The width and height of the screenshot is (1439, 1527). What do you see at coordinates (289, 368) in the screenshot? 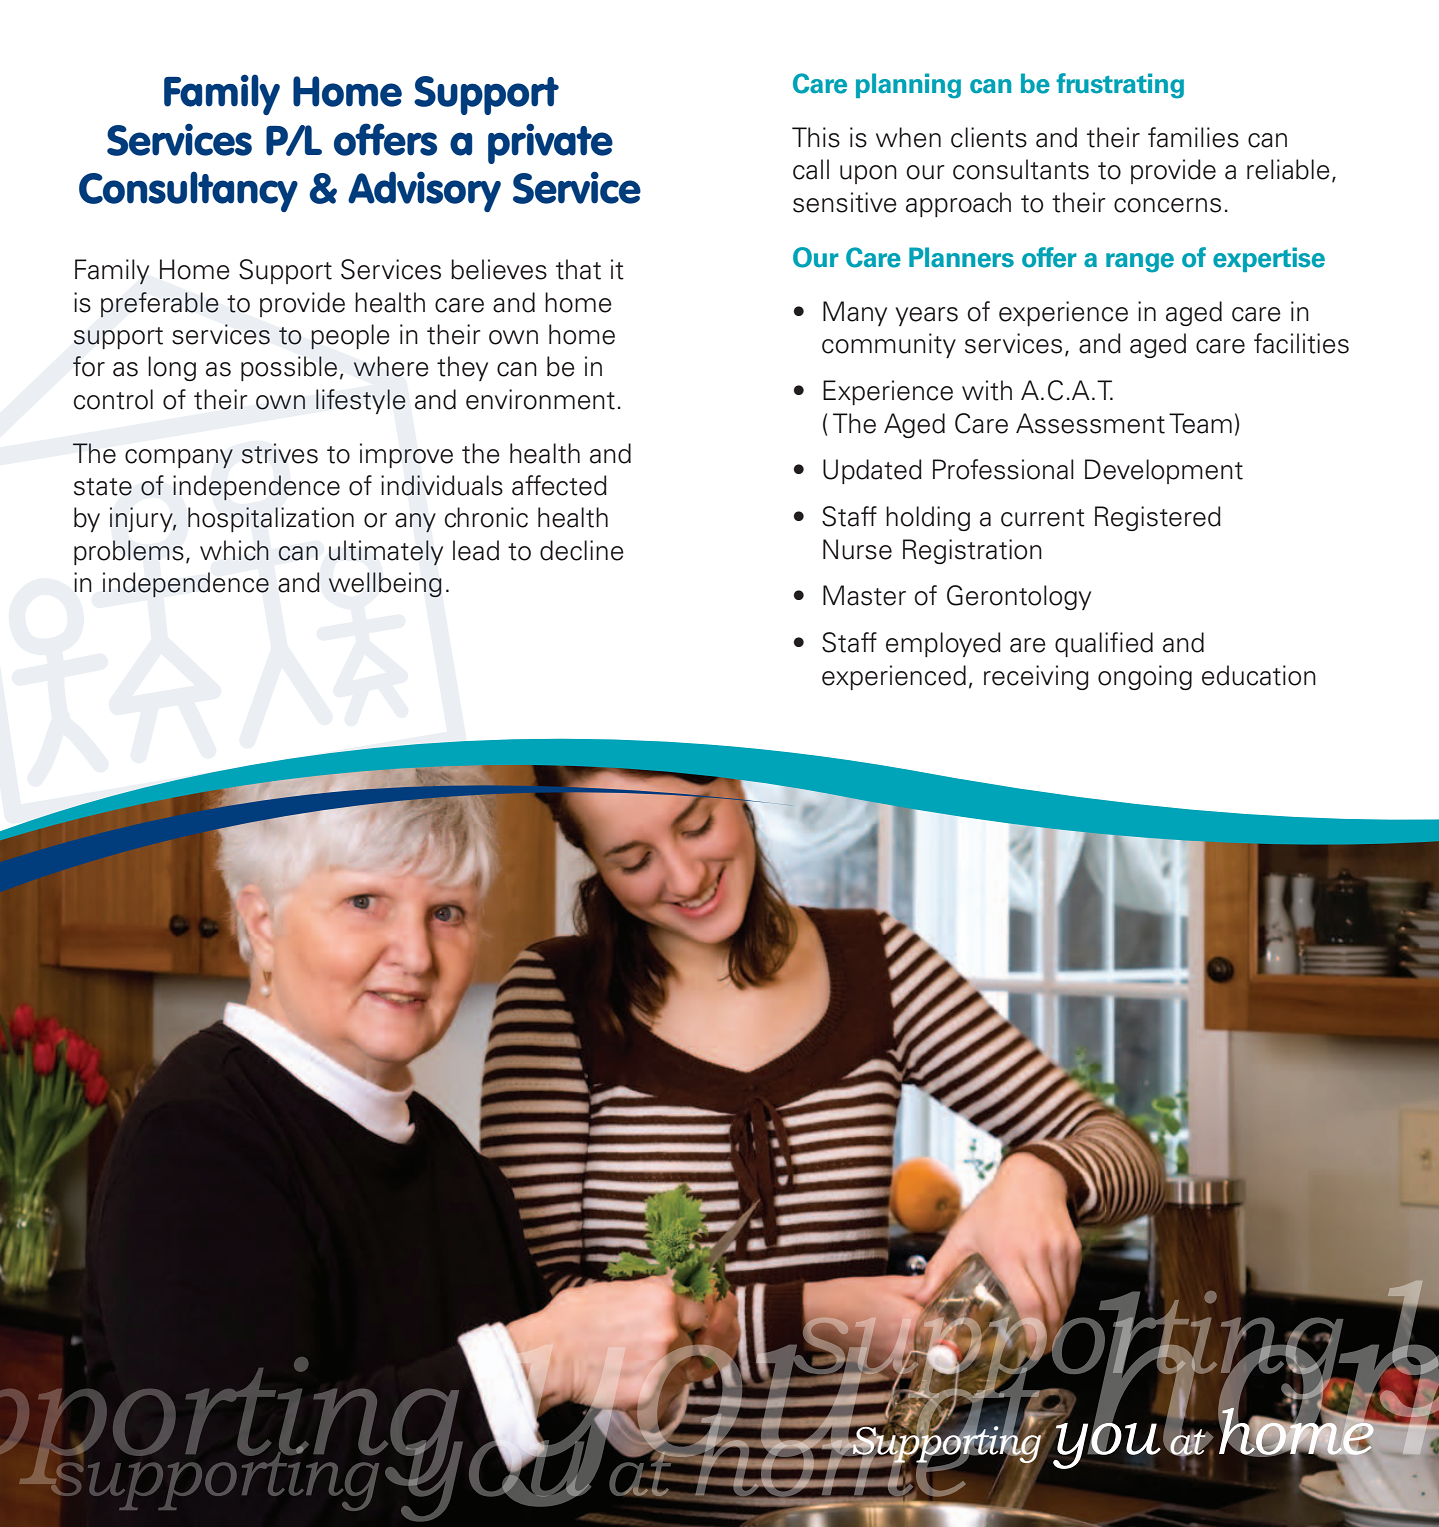
I see `possible` at bounding box center [289, 368].
